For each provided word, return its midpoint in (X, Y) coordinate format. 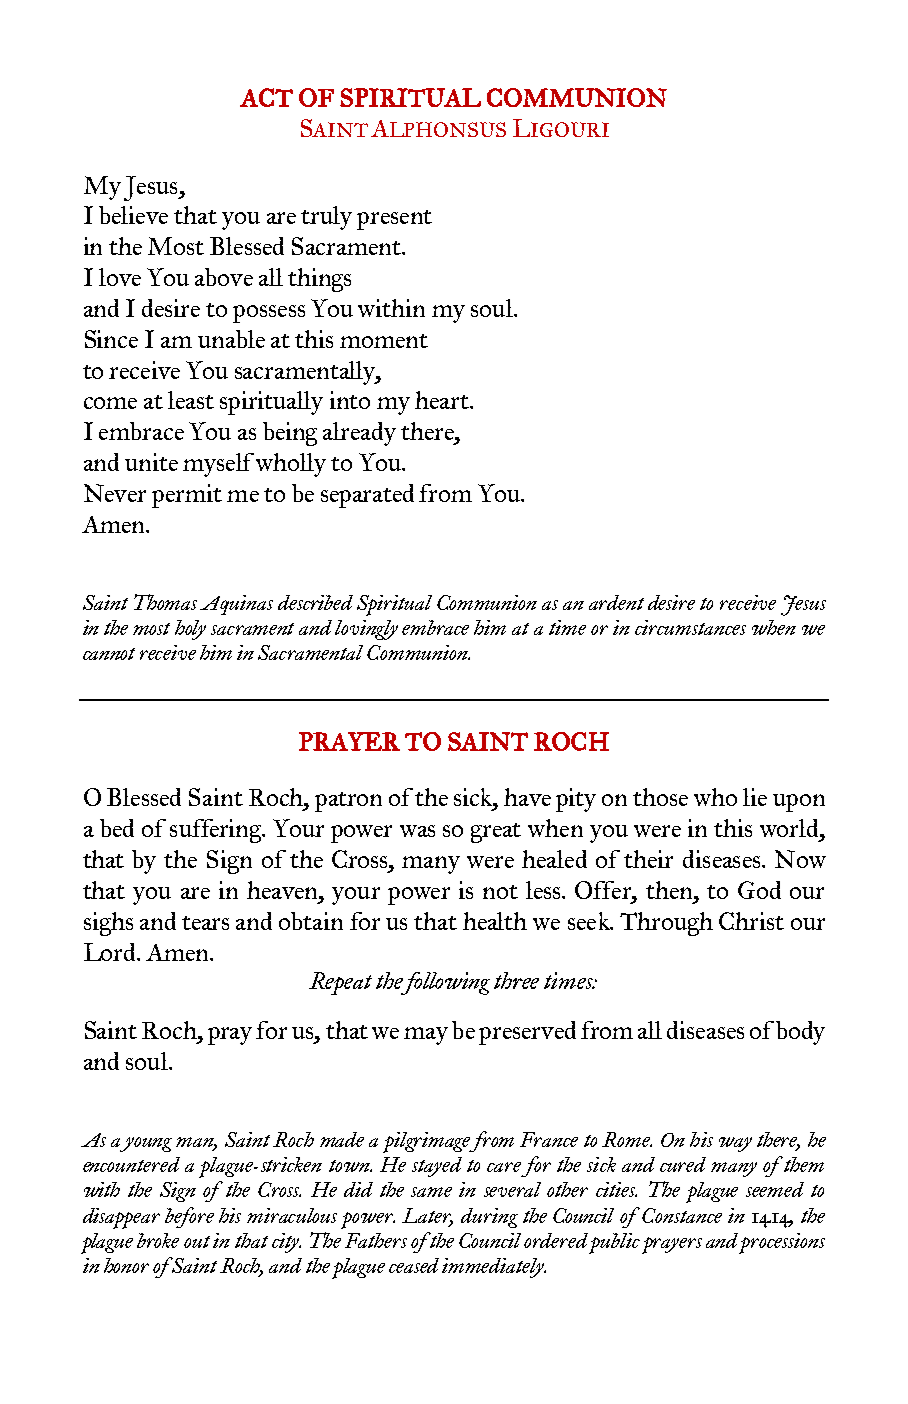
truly (326, 218)
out (197, 1242)
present (394, 220)
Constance (682, 1215)
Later (427, 1216)
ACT (266, 97)
